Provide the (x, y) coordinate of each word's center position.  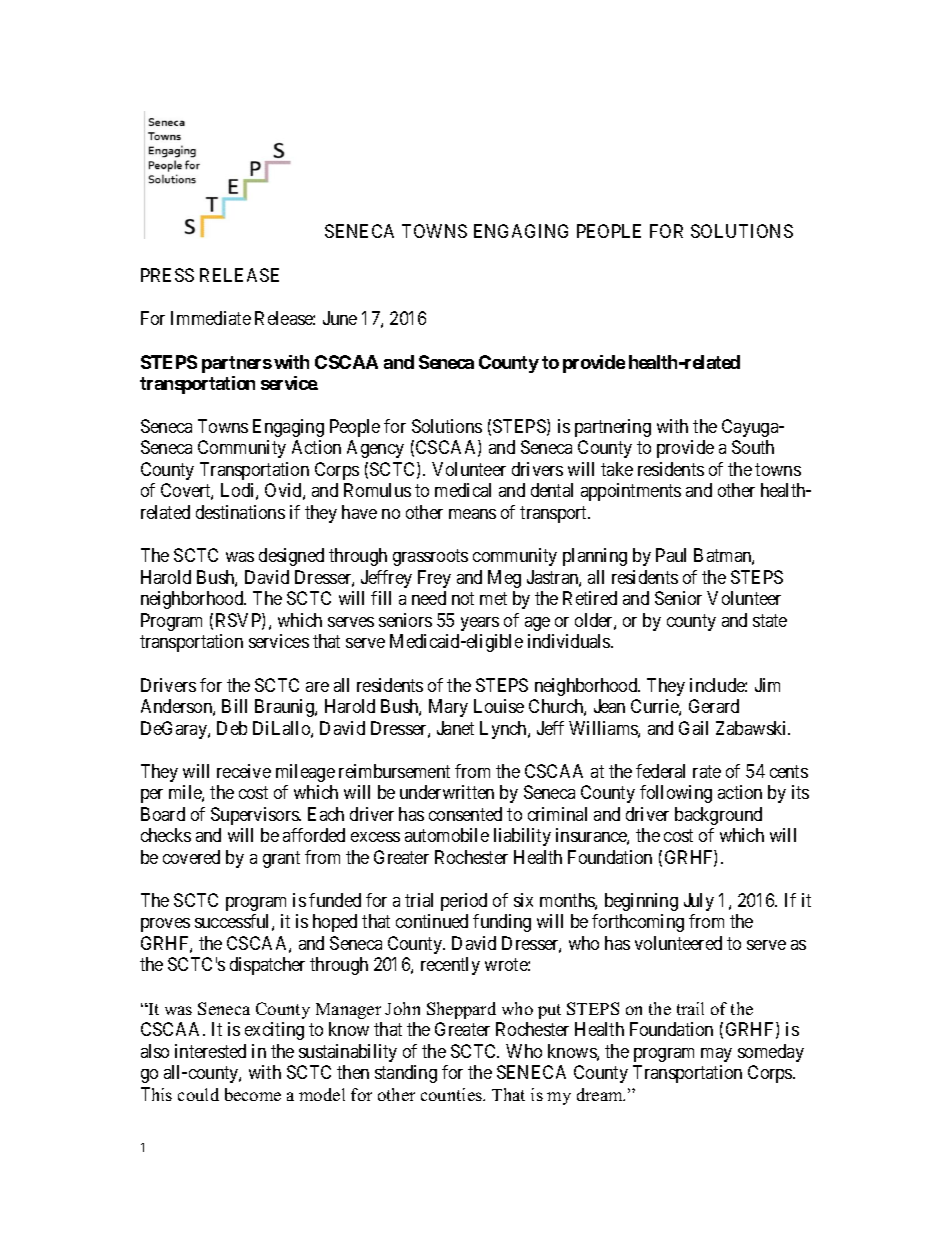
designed (291, 557)
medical (463, 490)
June (340, 318)
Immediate (211, 318)
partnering (613, 428)
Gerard (714, 706)
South (753, 447)
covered (191, 857)
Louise (499, 706)
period (464, 902)
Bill (234, 706)
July (699, 902)
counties (452, 1094)
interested (210, 1051)
